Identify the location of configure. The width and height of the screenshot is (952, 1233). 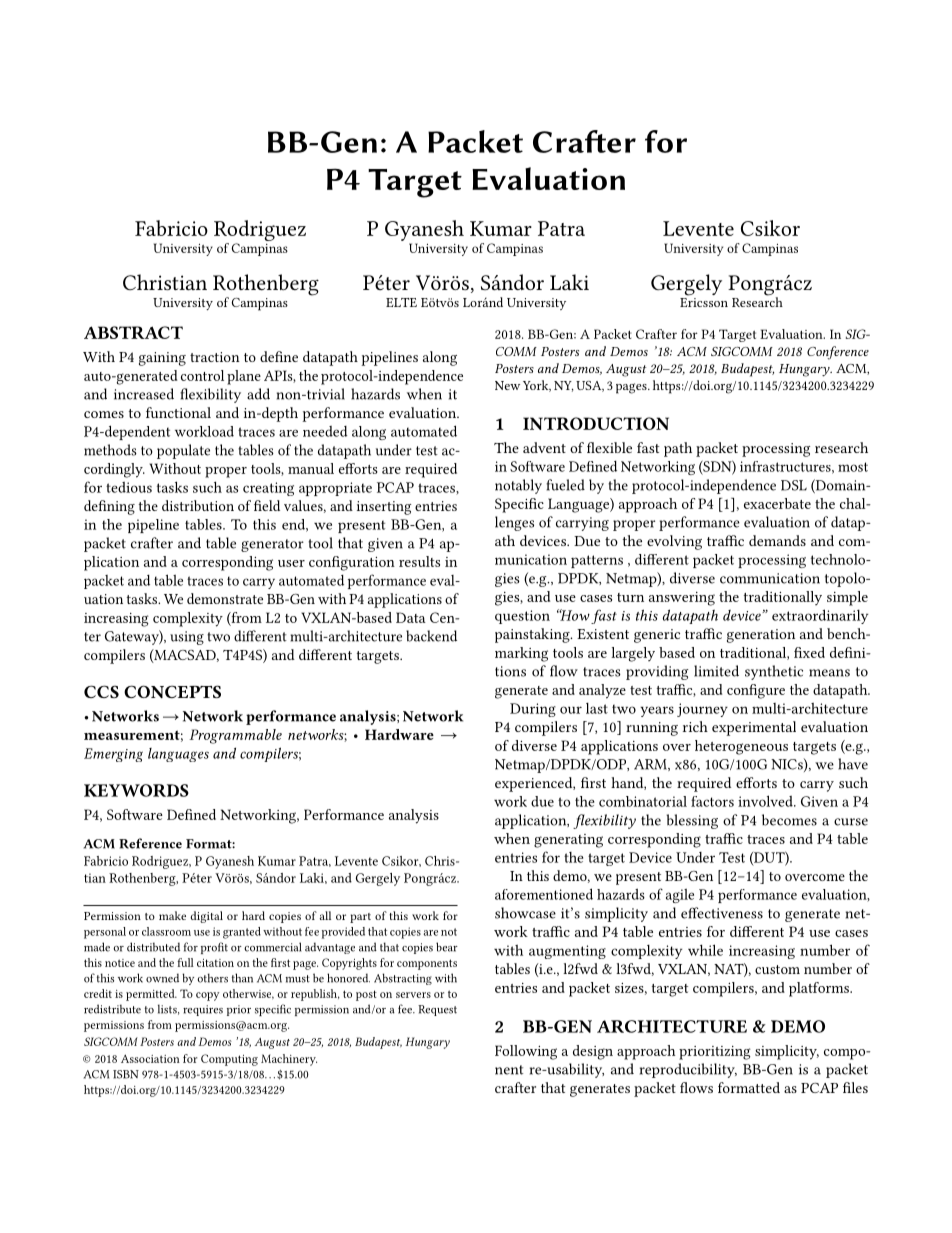
(756, 691).
